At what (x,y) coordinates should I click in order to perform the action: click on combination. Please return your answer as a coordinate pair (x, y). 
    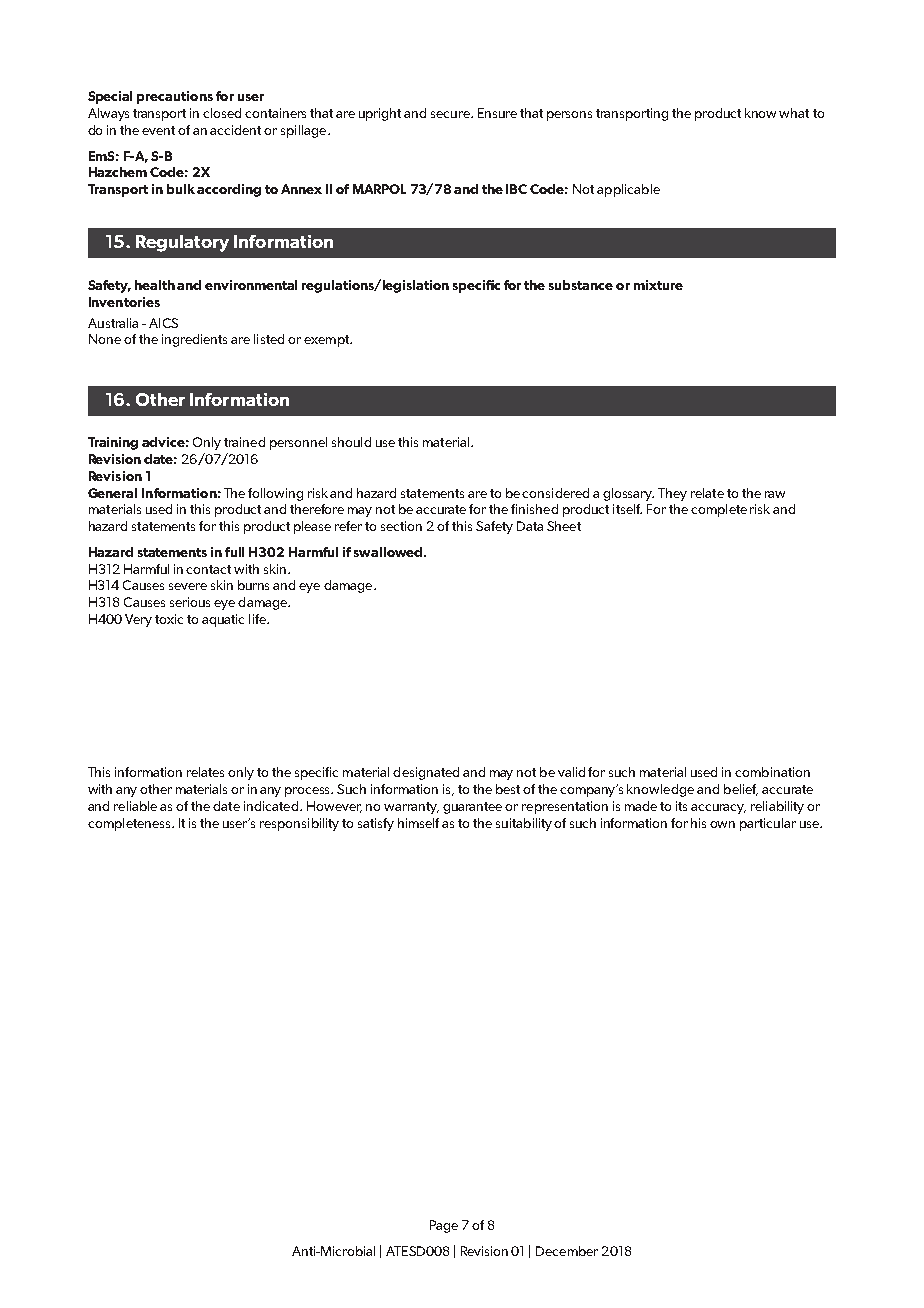
    Looking at the image, I should click on (772, 772).
